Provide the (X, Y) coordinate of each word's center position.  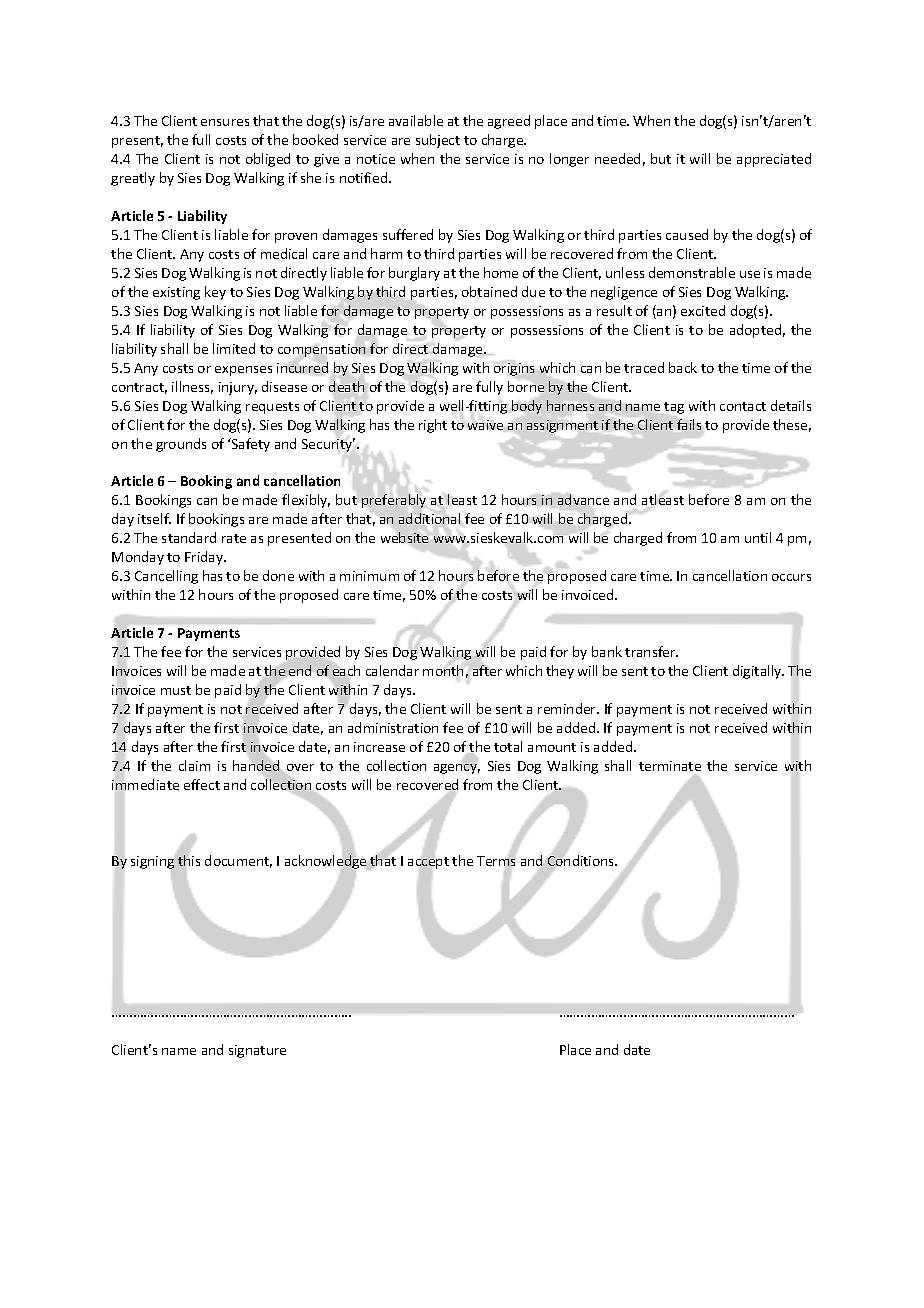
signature (257, 1051)
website (404, 537)
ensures (225, 122)
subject (438, 141)
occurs (791, 577)
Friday (205, 558)
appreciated (774, 160)
